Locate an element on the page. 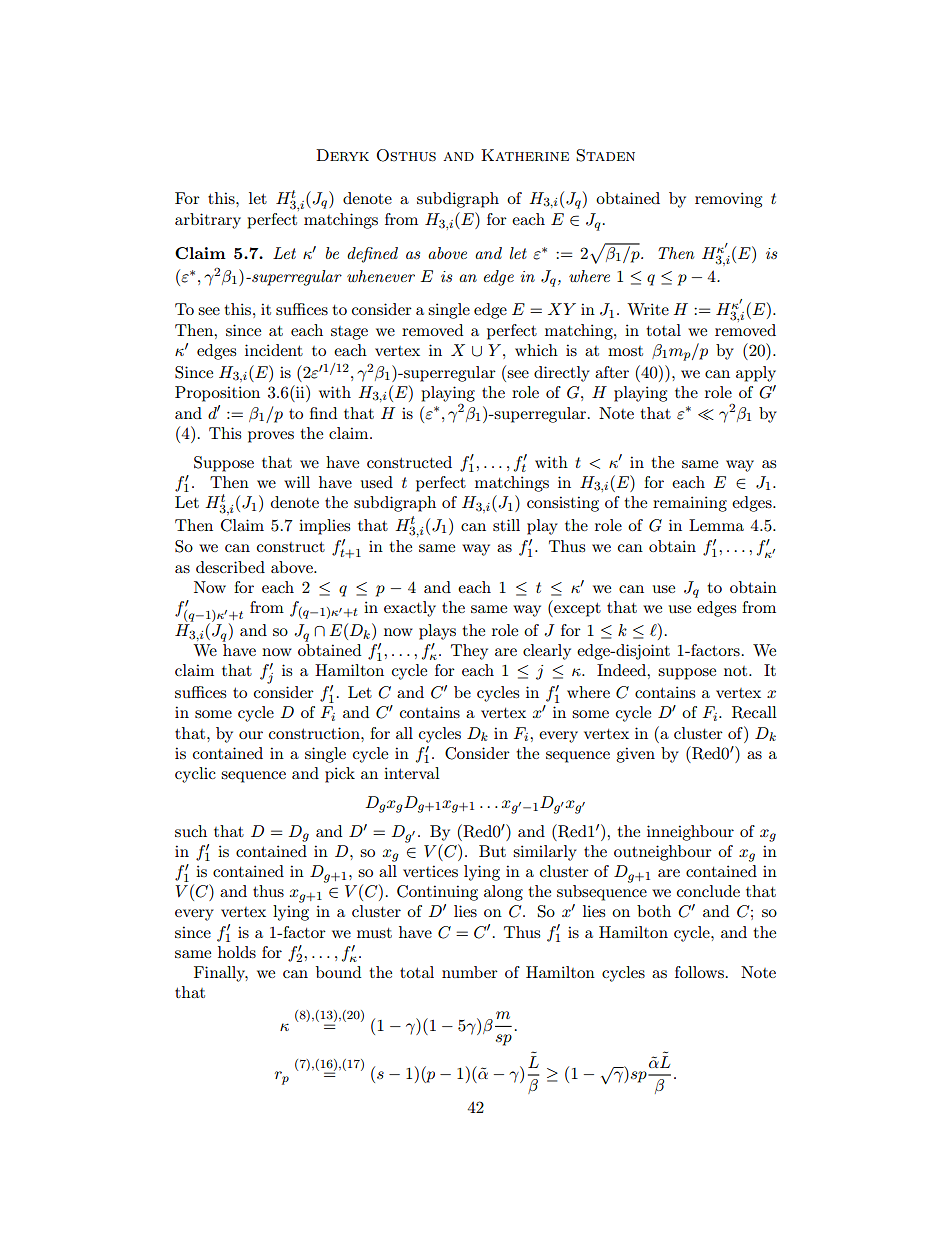 This image has width=952, height=1233. number is located at coordinates (470, 972).
